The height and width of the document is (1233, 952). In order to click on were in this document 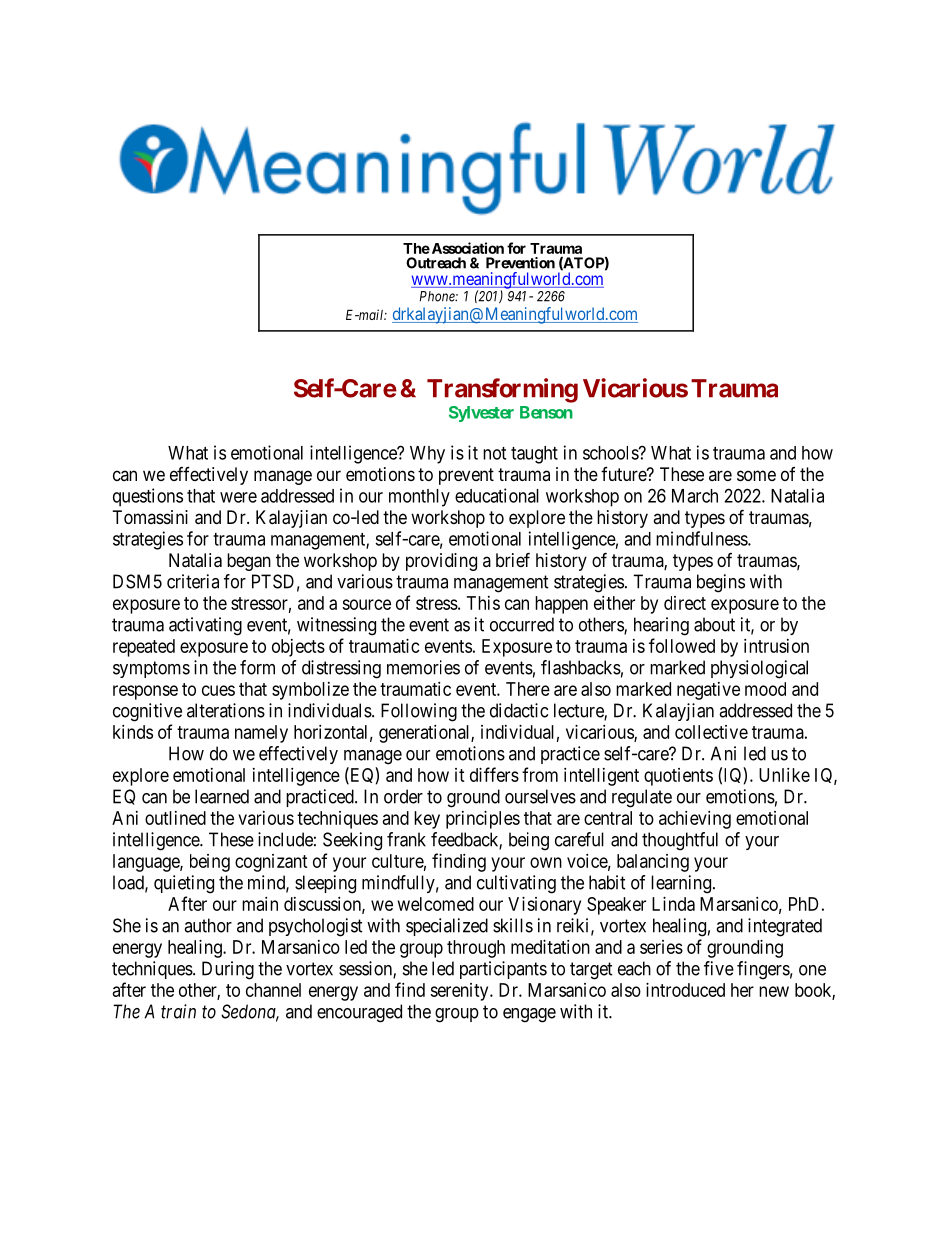, I will do `click(238, 497)`.
